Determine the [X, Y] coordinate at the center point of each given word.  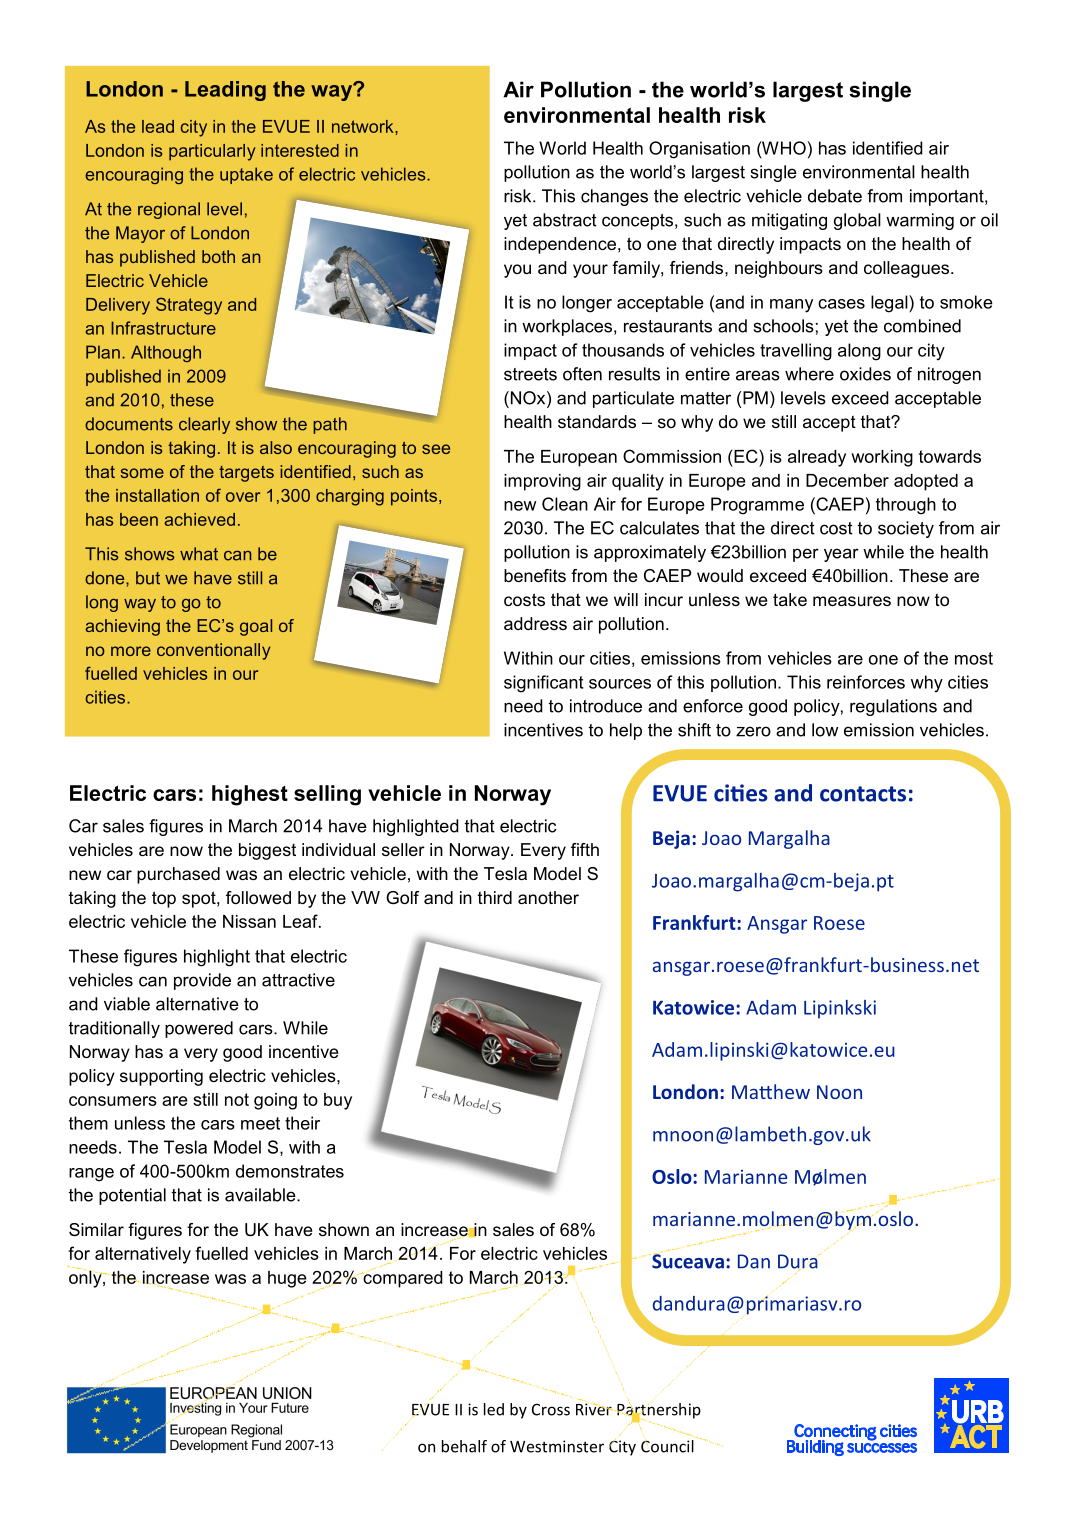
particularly [212, 152]
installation [157, 495]
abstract [565, 220]
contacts [863, 794]
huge [287, 1279]
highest [250, 795]
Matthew [771, 1091]
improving [542, 482]
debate [835, 196]
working [882, 458]
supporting [161, 1077]
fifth [585, 849]
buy [338, 1101]
